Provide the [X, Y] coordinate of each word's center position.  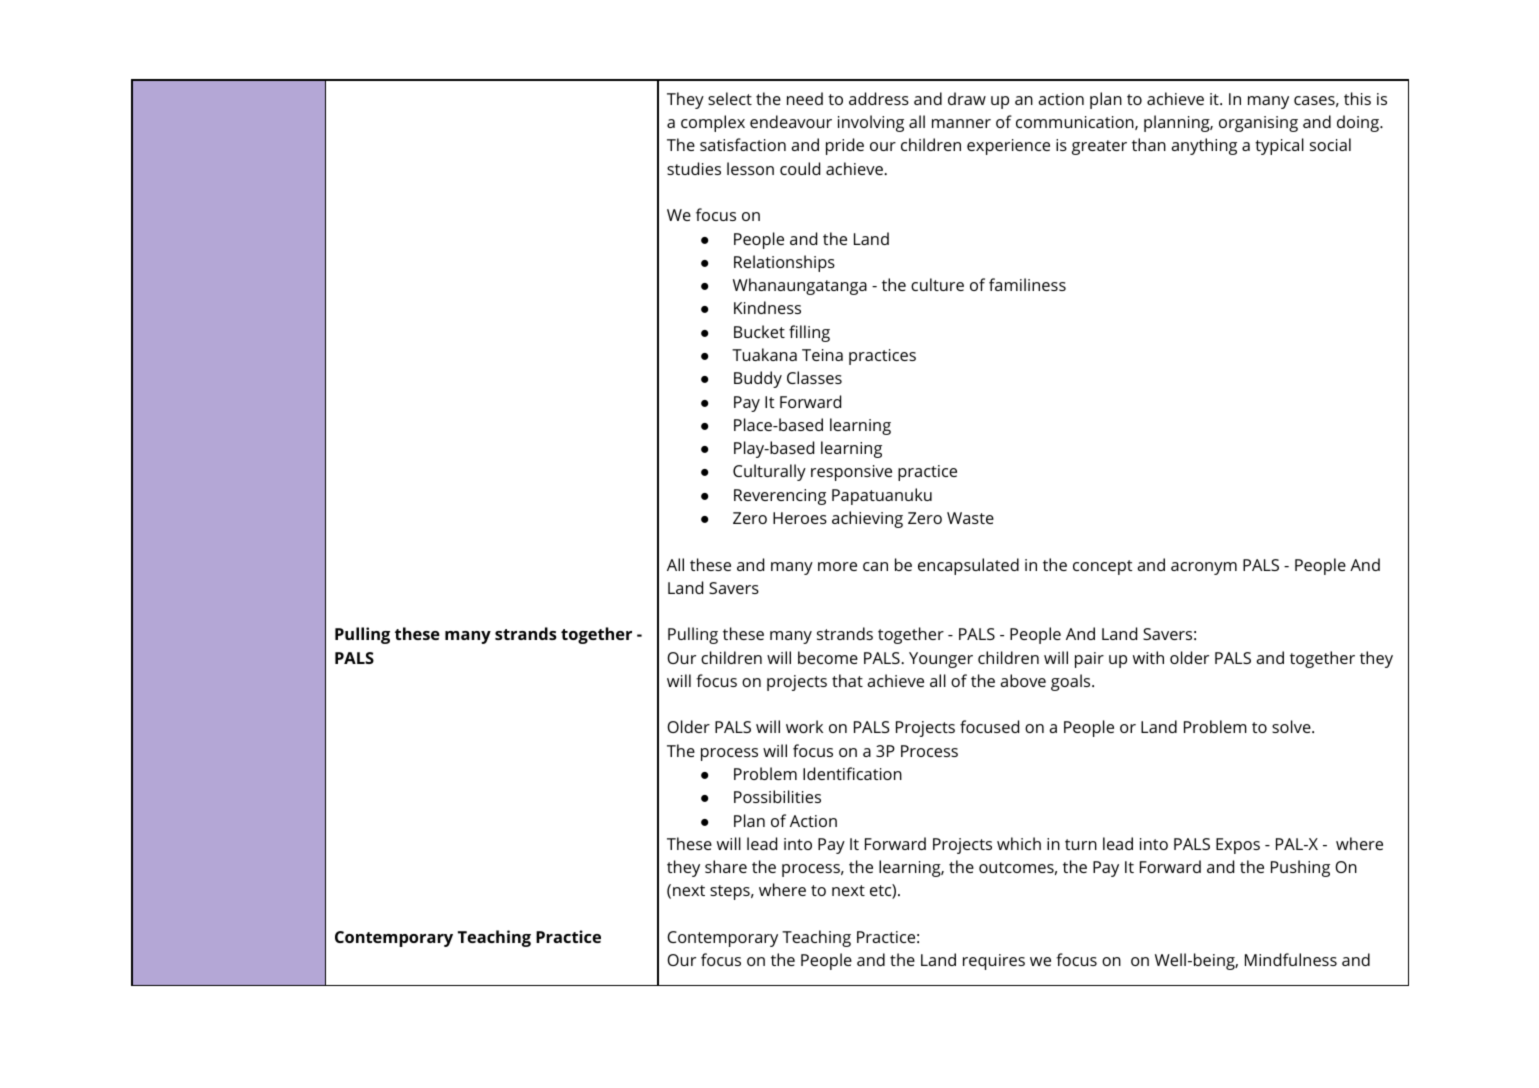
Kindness [767, 307]
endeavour [791, 121]
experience [1008, 147]
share [726, 866]
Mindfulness [1291, 959]
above [1023, 680]
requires [994, 962]
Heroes [800, 518]
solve [1291, 726]
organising [1258, 124]
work [804, 726]
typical [1279, 146]
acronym [1204, 568]
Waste [970, 518]
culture [937, 284]
